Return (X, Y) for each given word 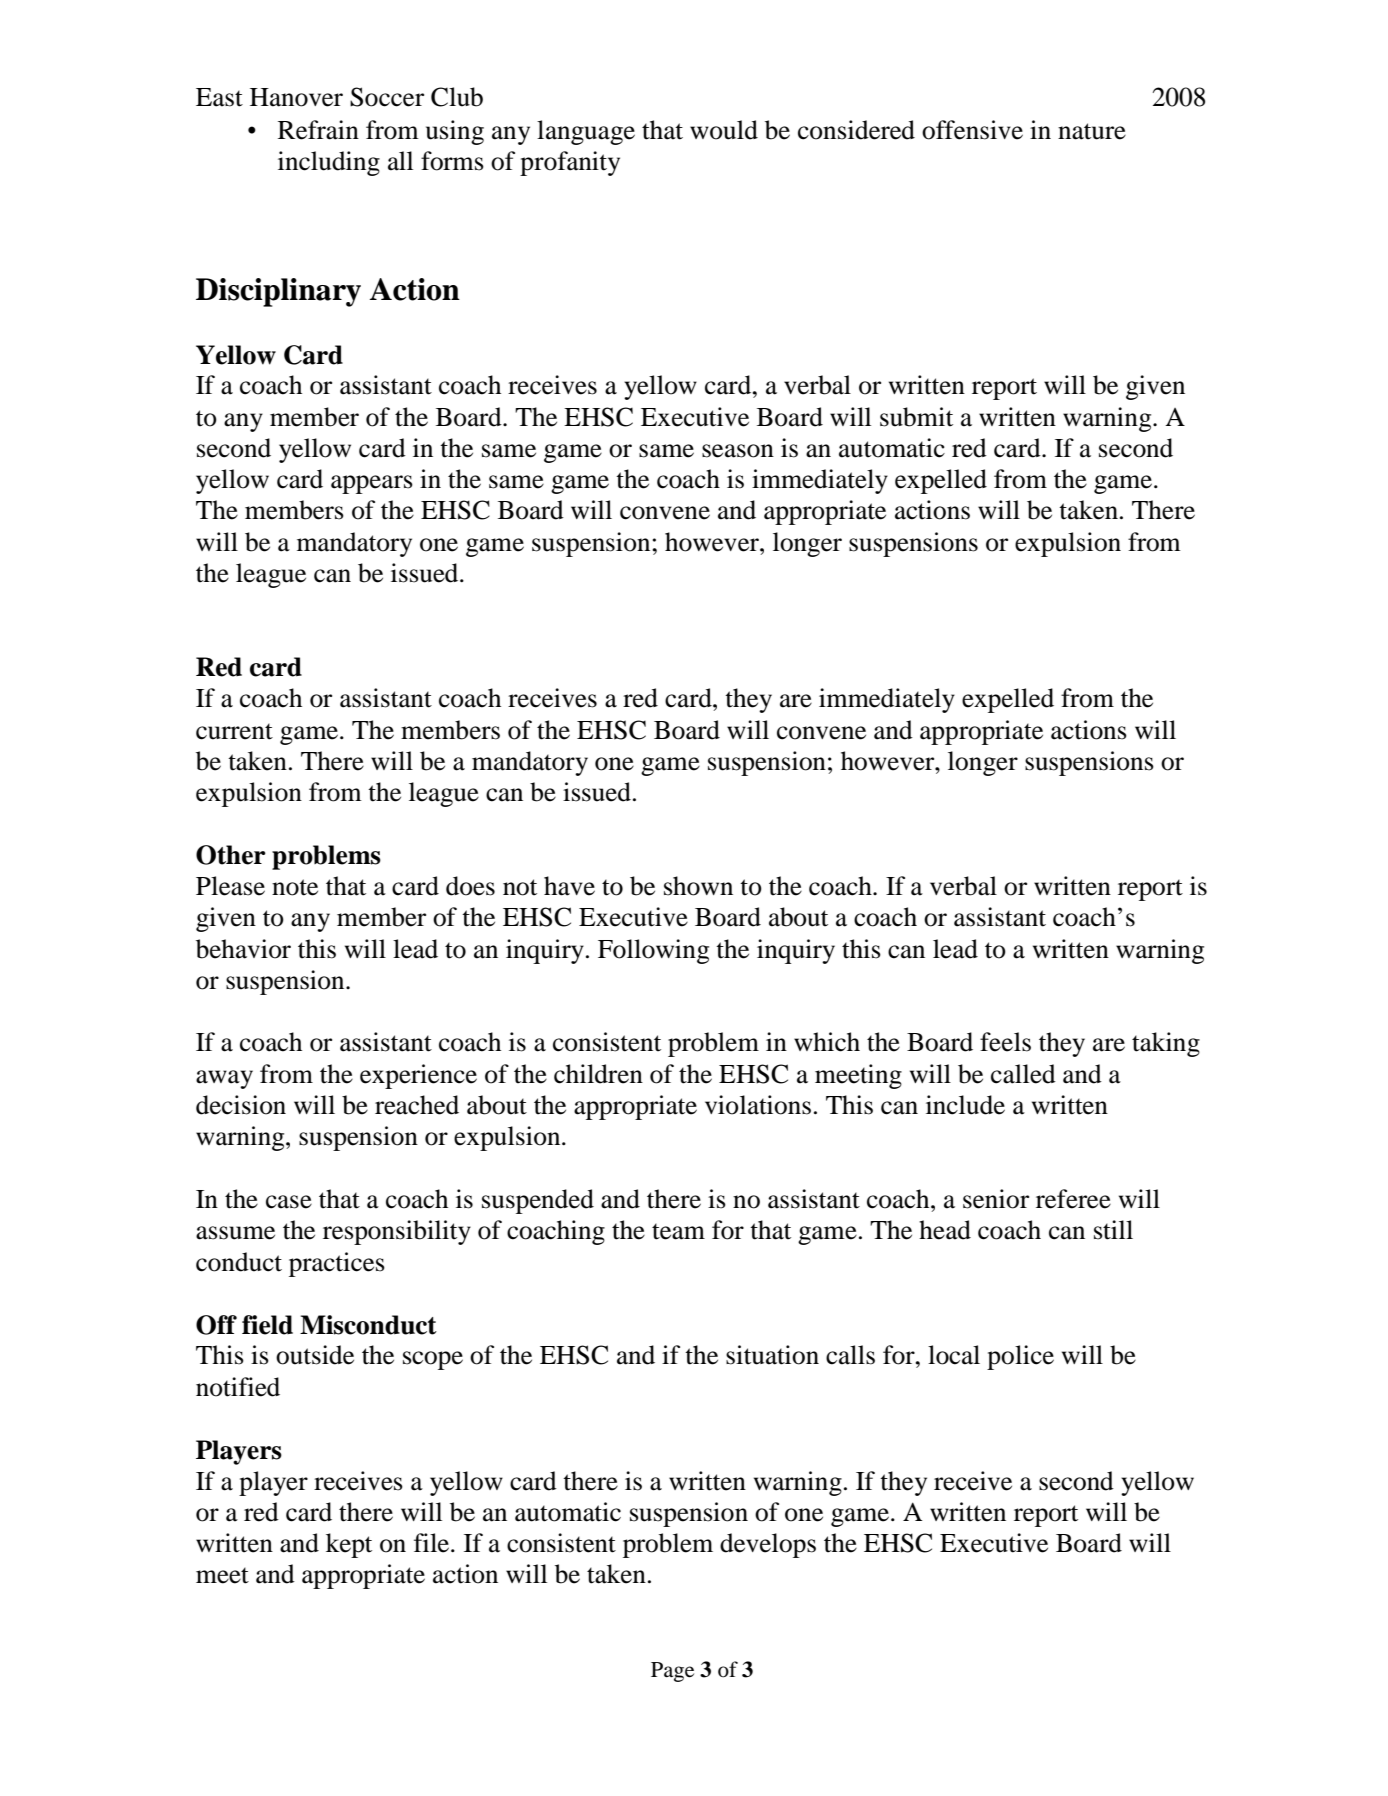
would (724, 130)
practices (337, 1264)
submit (916, 417)
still (1113, 1230)
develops (768, 1545)
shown (698, 886)
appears (372, 484)
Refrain (318, 130)
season (738, 451)
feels (1005, 1042)
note (295, 887)
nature (1092, 131)
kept (349, 1545)
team (678, 1231)
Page (672, 1672)
